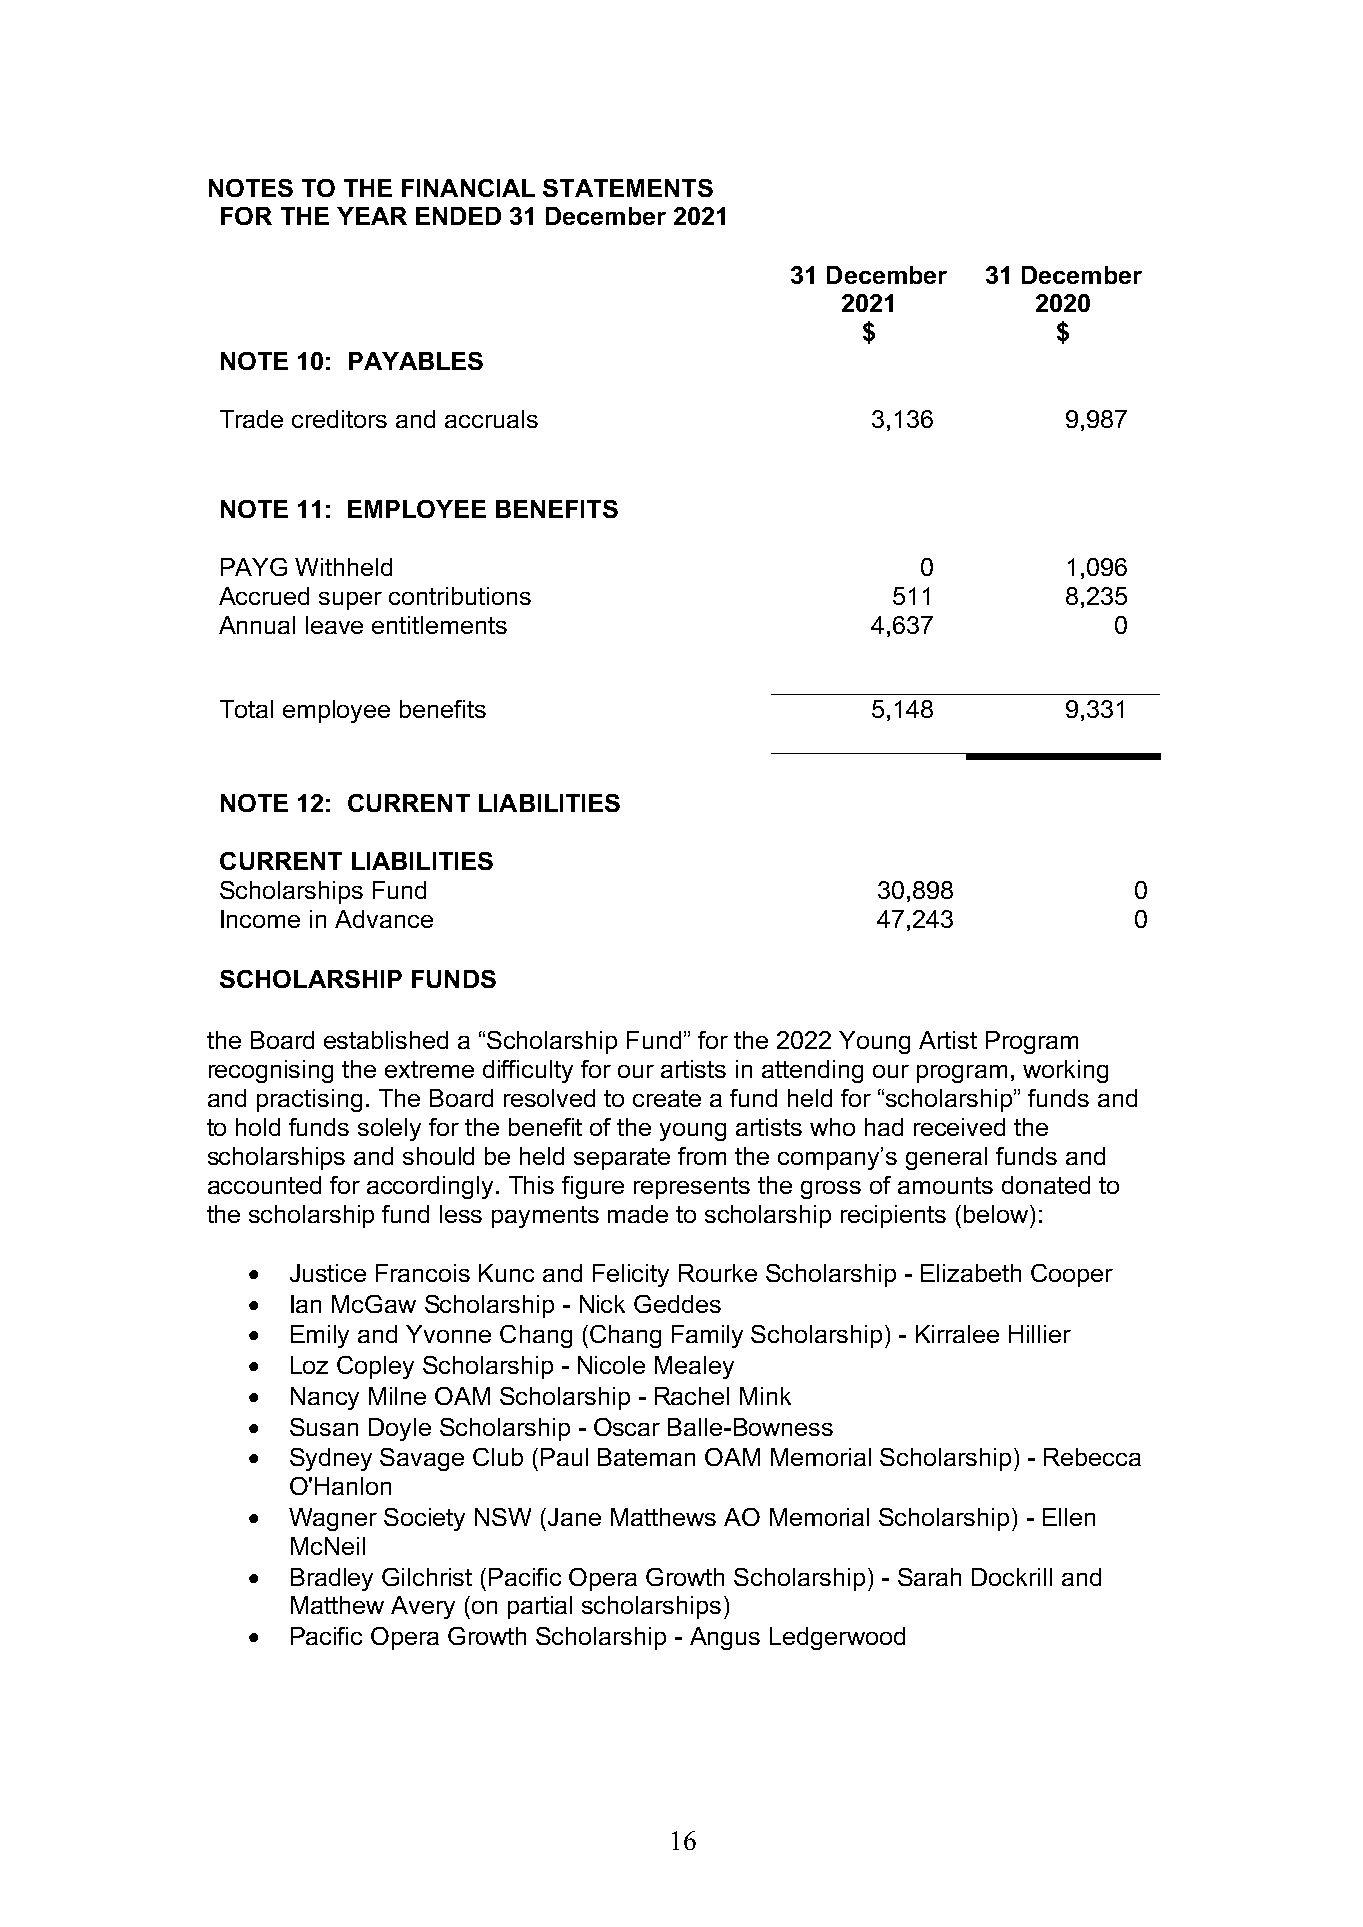 This document has height=1927, width=1363. I want to click on STATEMENTS, so click(628, 188).
